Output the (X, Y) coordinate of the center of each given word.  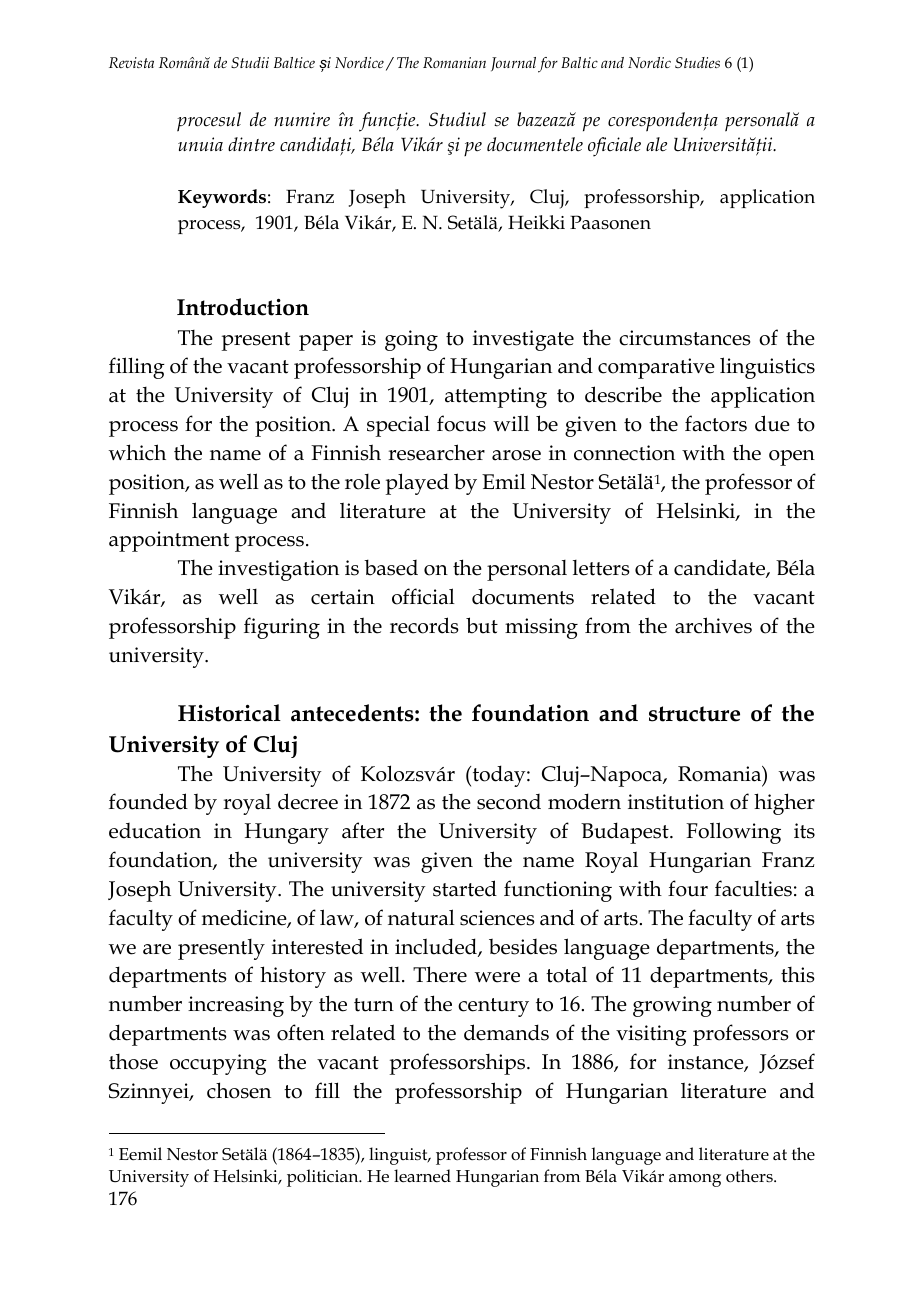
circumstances (685, 338)
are (157, 949)
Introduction (243, 307)
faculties (753, 888)
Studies (697, 62)
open (792, 458)
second (509, 802)
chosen (239, 1090)
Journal (513, 64)
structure (694, 714)
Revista (131, 62)
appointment (169, 541)
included (437, 947)
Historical (229, 713)
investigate (523, 340)
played (417, 484)
